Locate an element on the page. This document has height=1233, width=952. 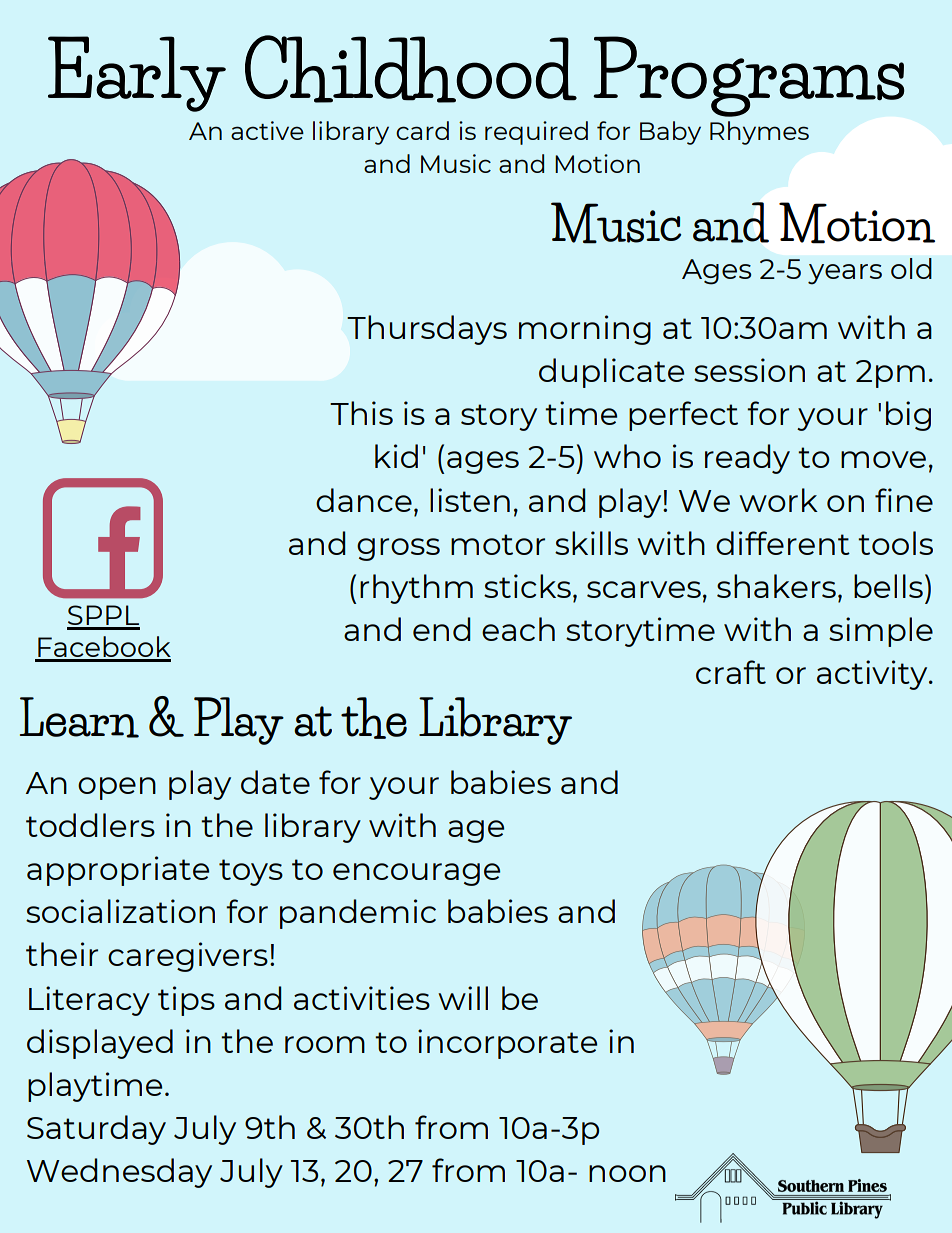
incorporate is located at coordinates (507, 1044).
